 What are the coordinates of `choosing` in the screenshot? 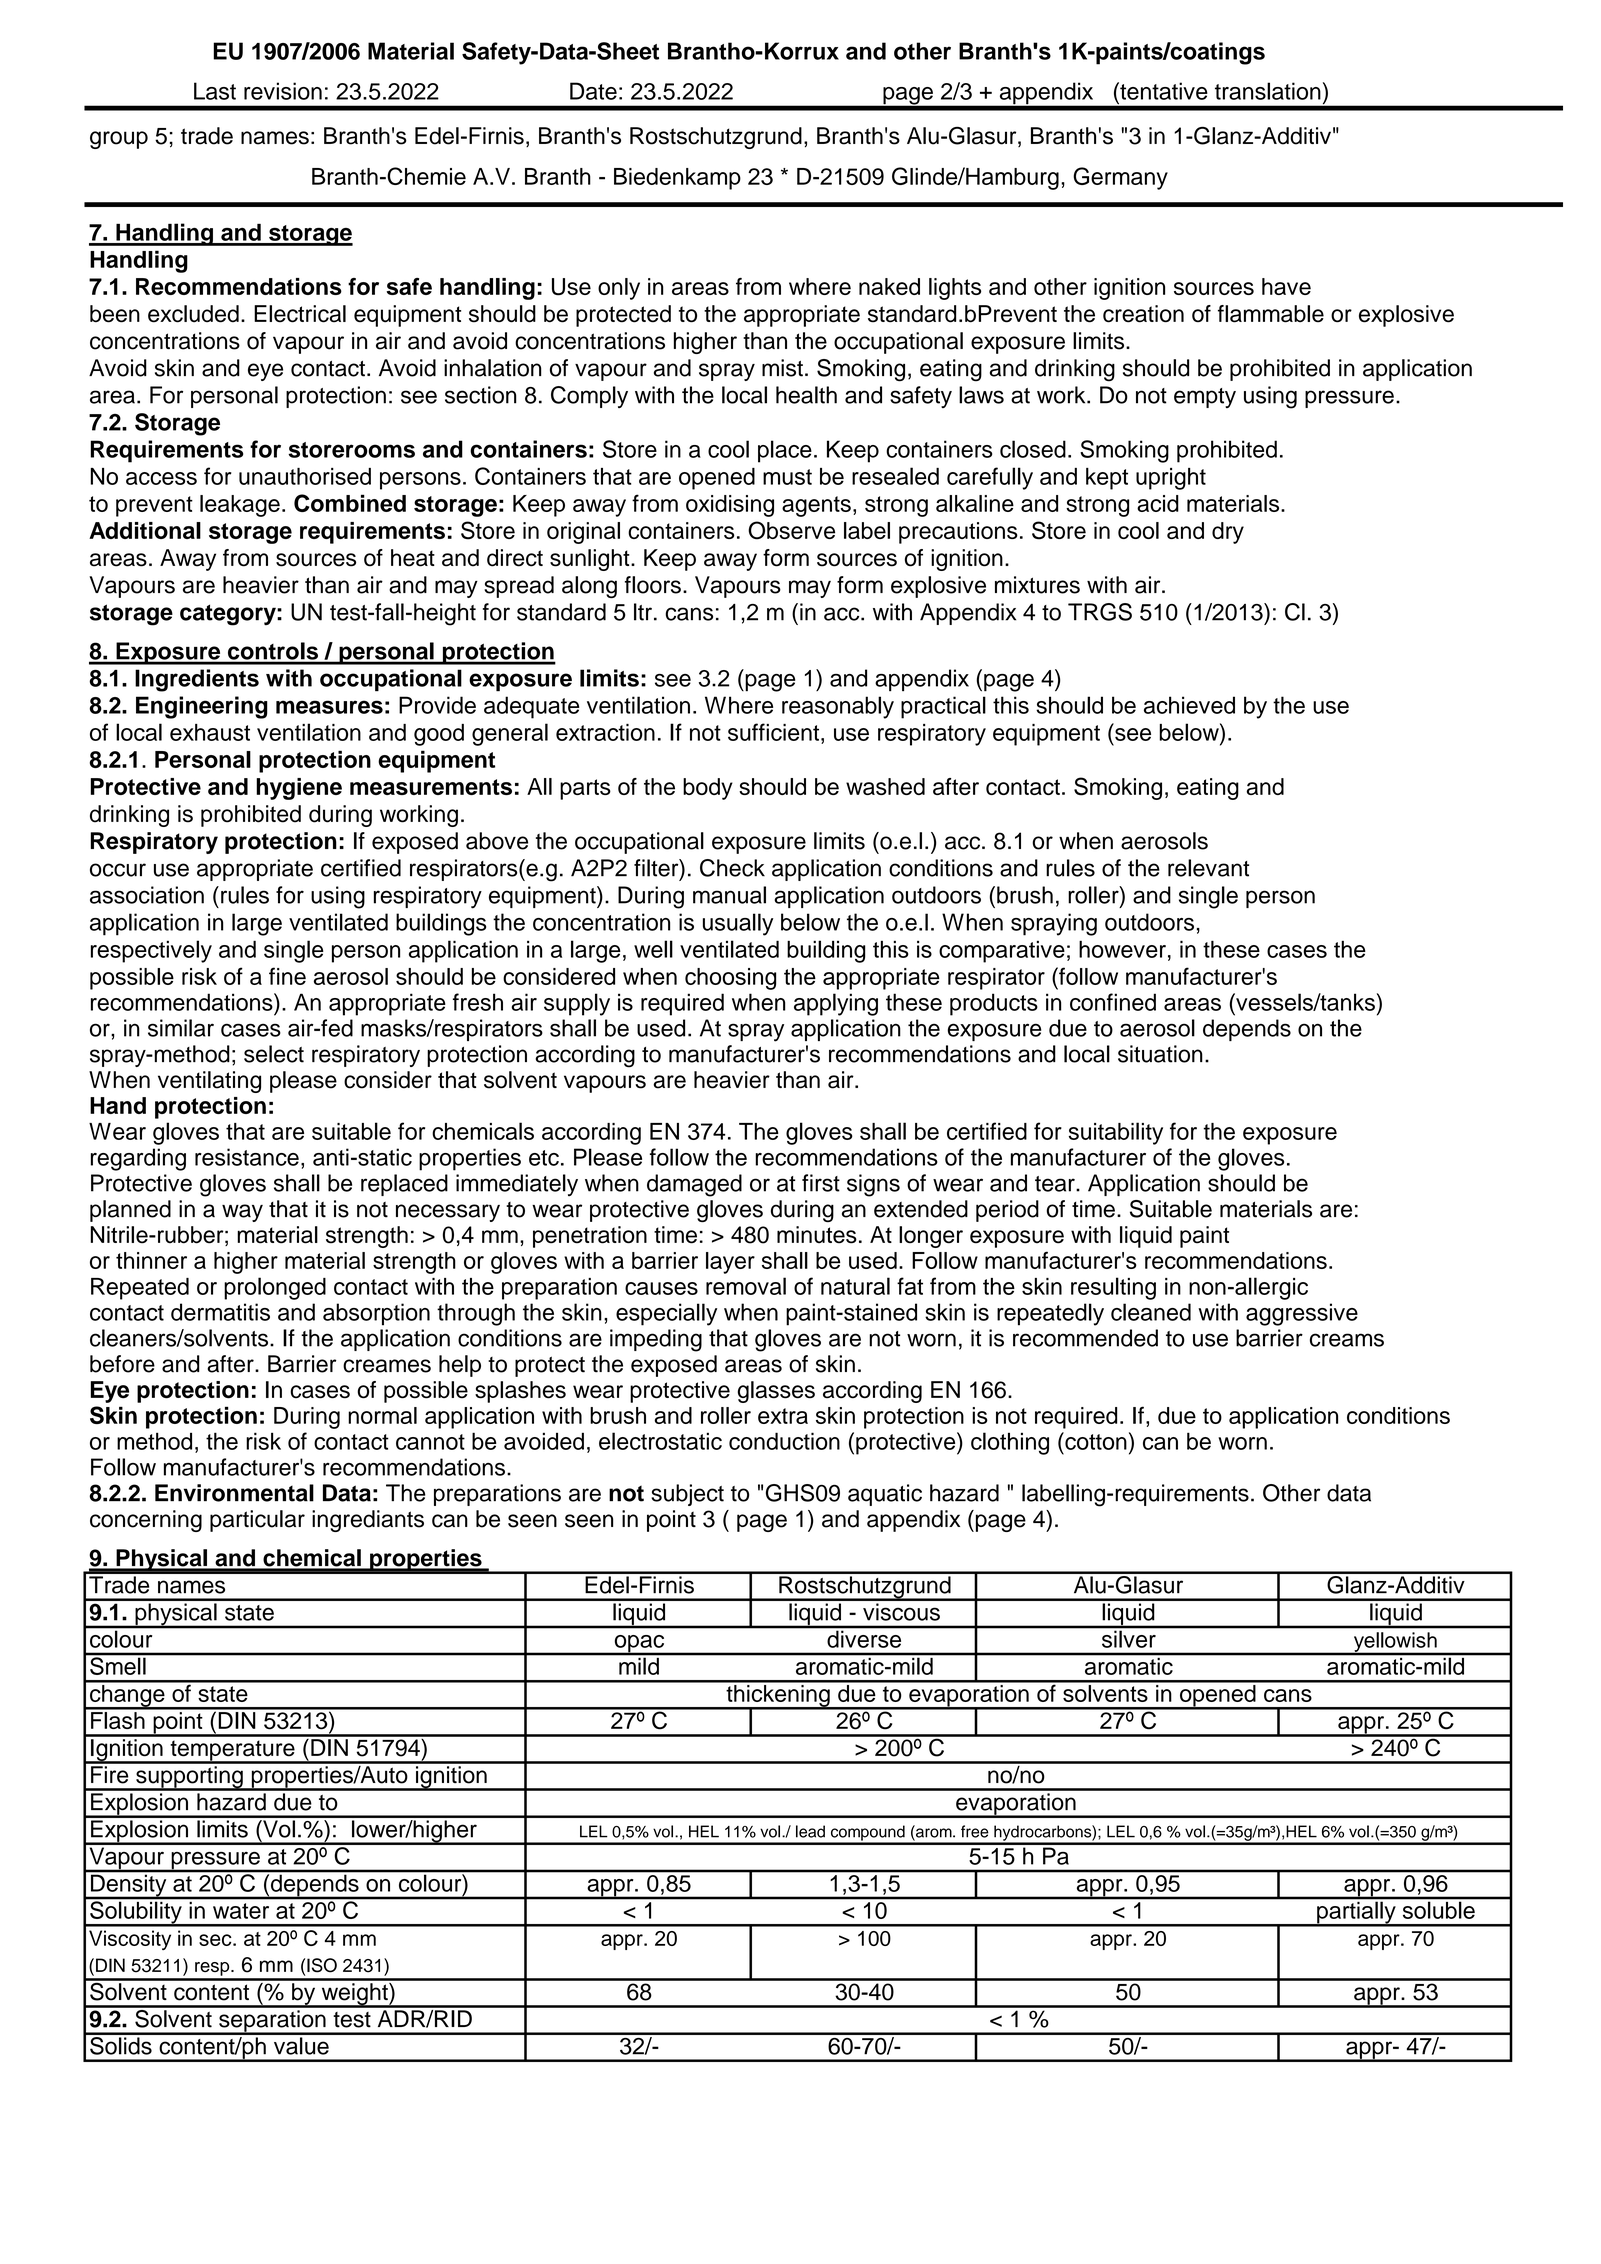 It's located at (730, 979).
